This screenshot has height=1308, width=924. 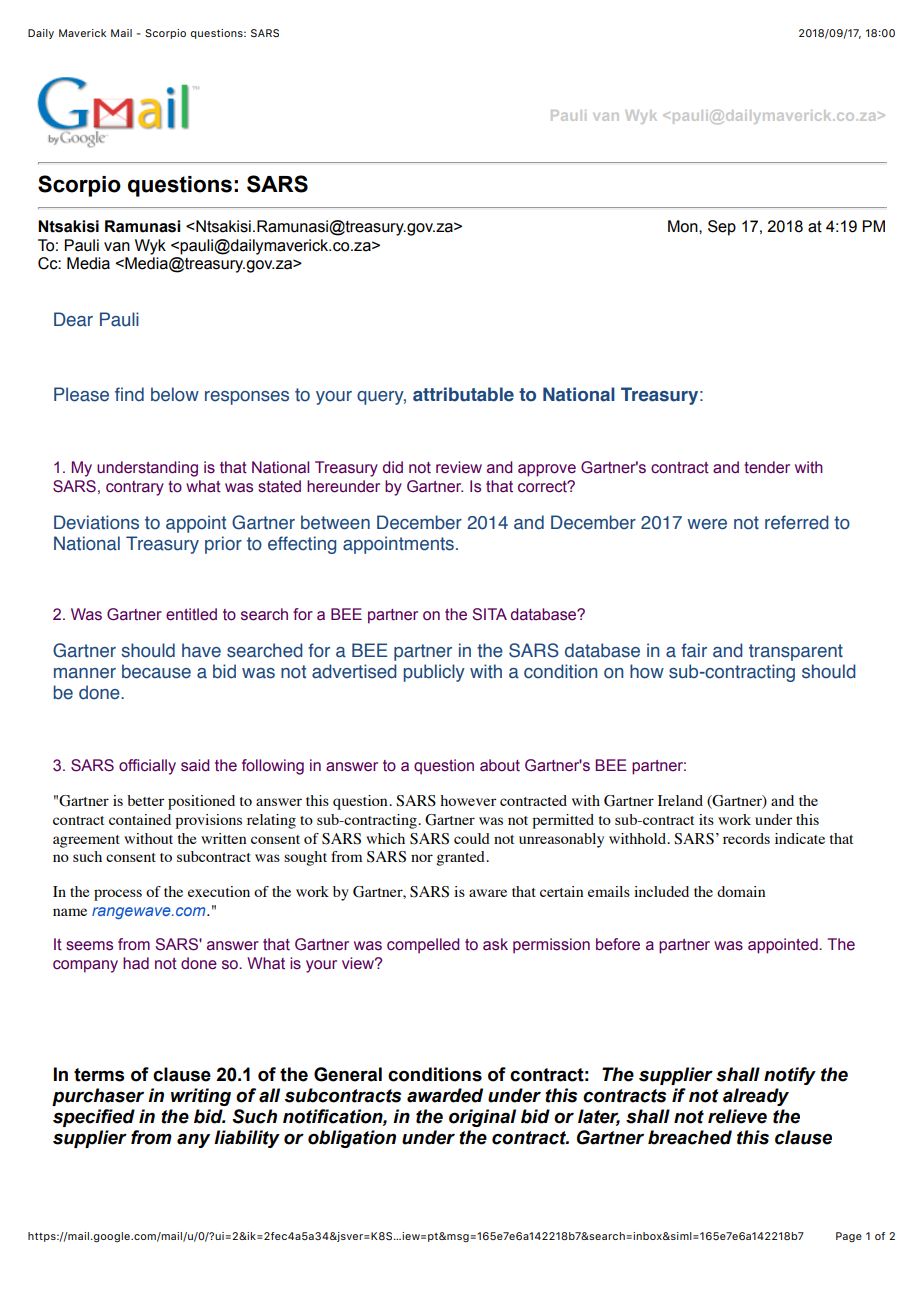 What do you see at coordinates (482, 1118) in the screenshot?
I see `original` at bounding box center [482, 1118].
